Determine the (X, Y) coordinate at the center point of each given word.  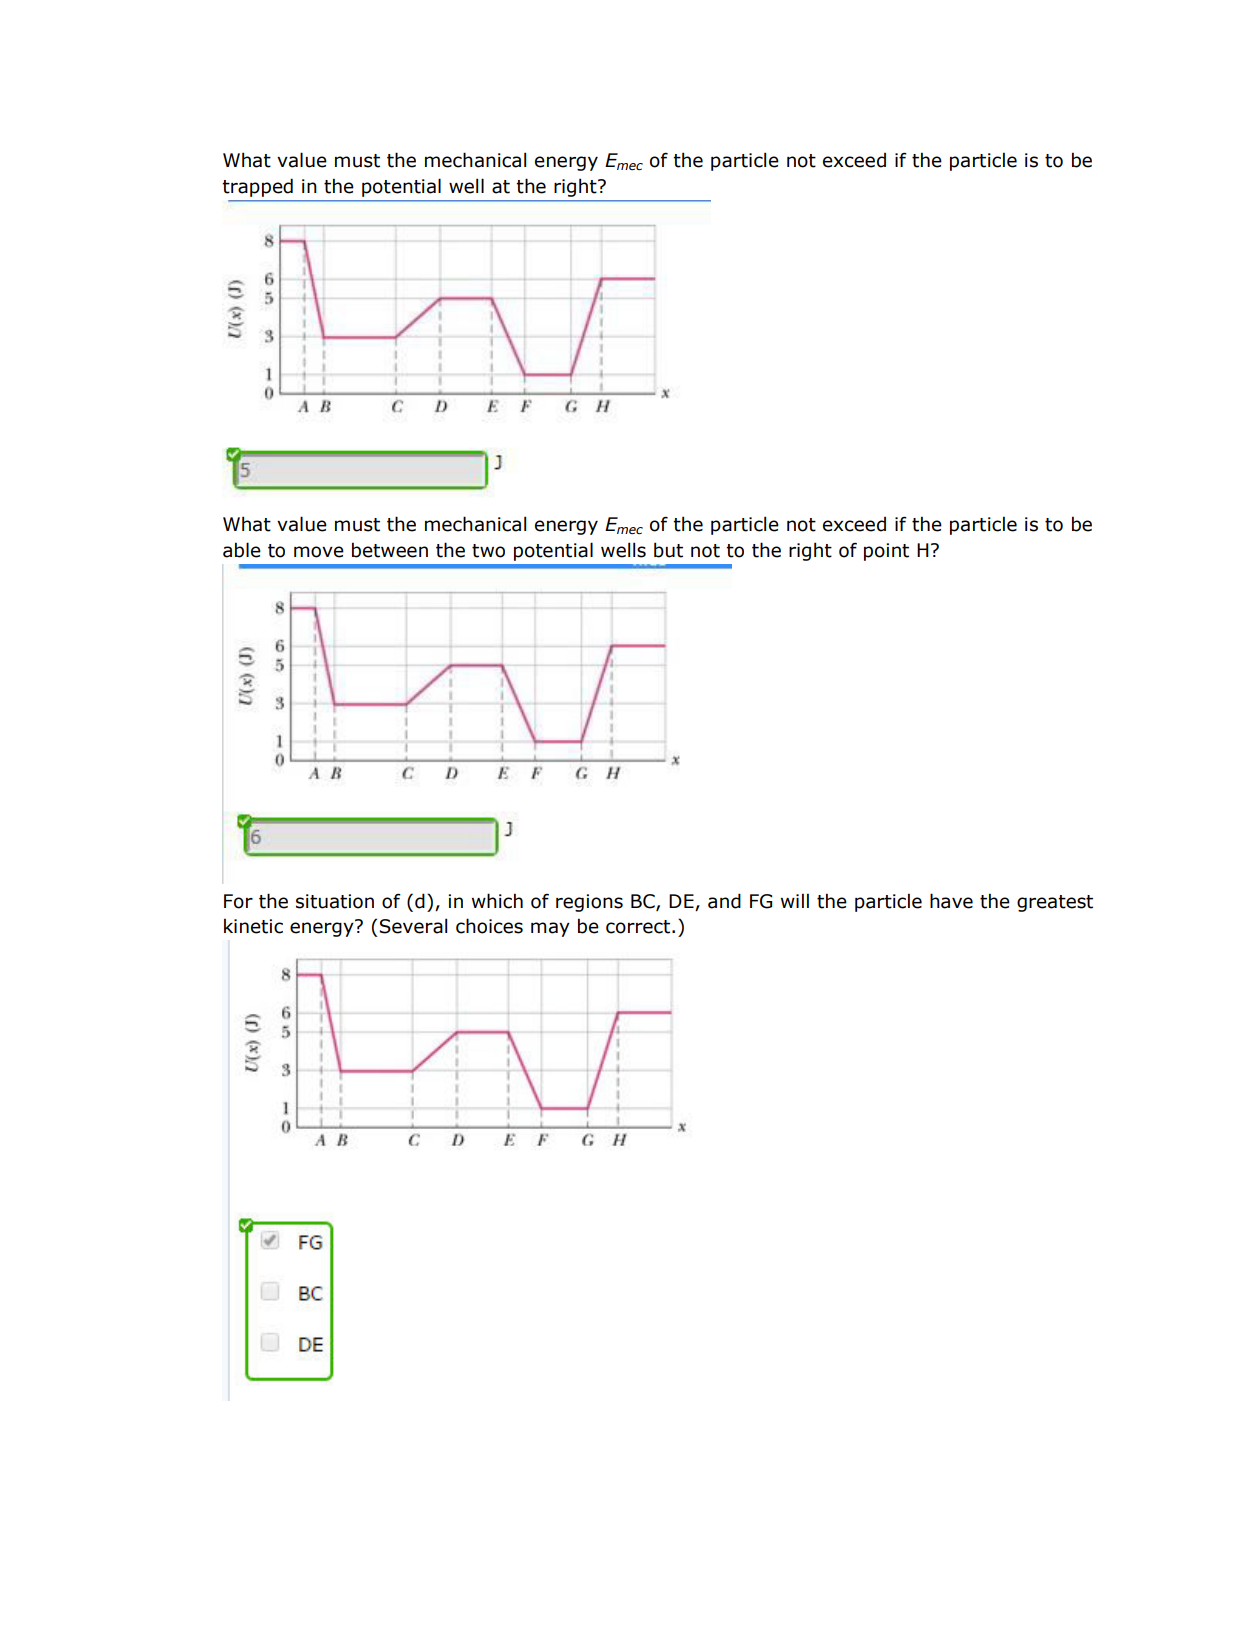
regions (589, 903)
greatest (1055, 903)
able (242, 550)
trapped (257, 187)
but (668, 550)
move (319, 552)
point (886, 552)
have (951, 901)
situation (335, 901)
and (724, 901)
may (550, 929)
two (488, 551)
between (390, 550)
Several (413, 926)
